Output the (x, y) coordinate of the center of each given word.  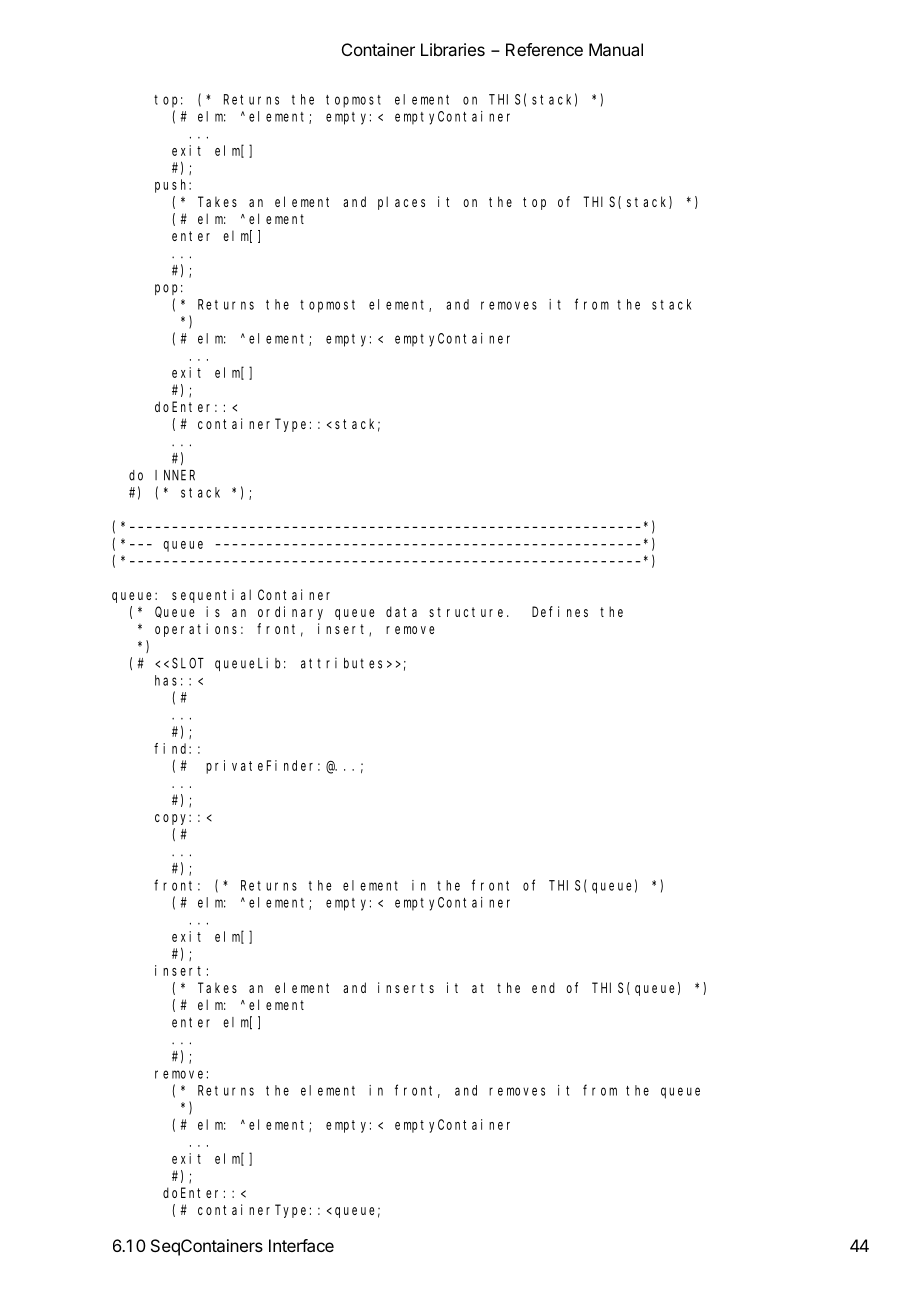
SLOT (188, 663)
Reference (544, 49)
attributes (341, 663)
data (401, 611)
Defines (560, 611)
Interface (301, 1245)
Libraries (453, 49)
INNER (175, 475)
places (401, 203)
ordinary (290, 613)
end (543, 987)
